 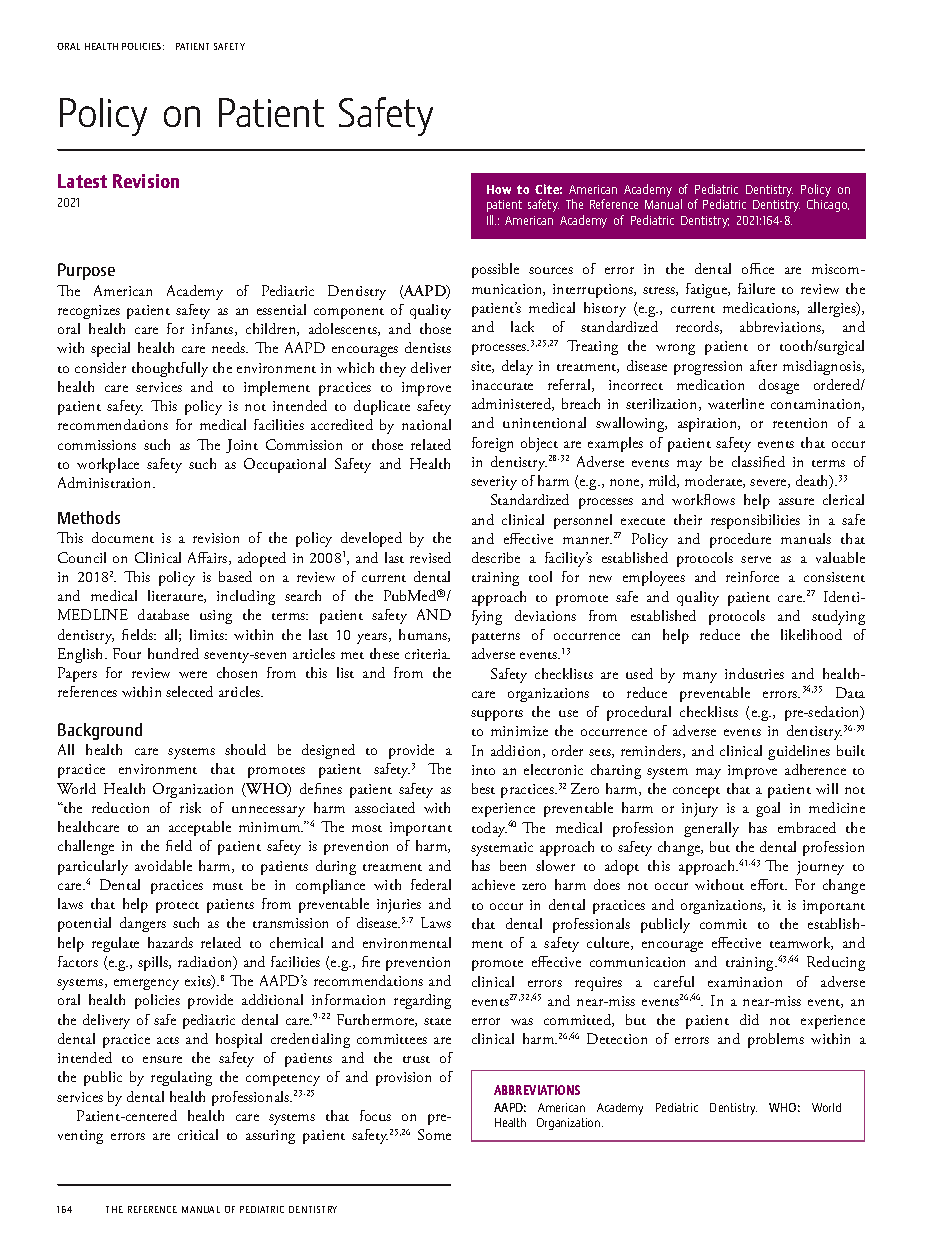 I want to click on severity, so click(x=494, y=483).
